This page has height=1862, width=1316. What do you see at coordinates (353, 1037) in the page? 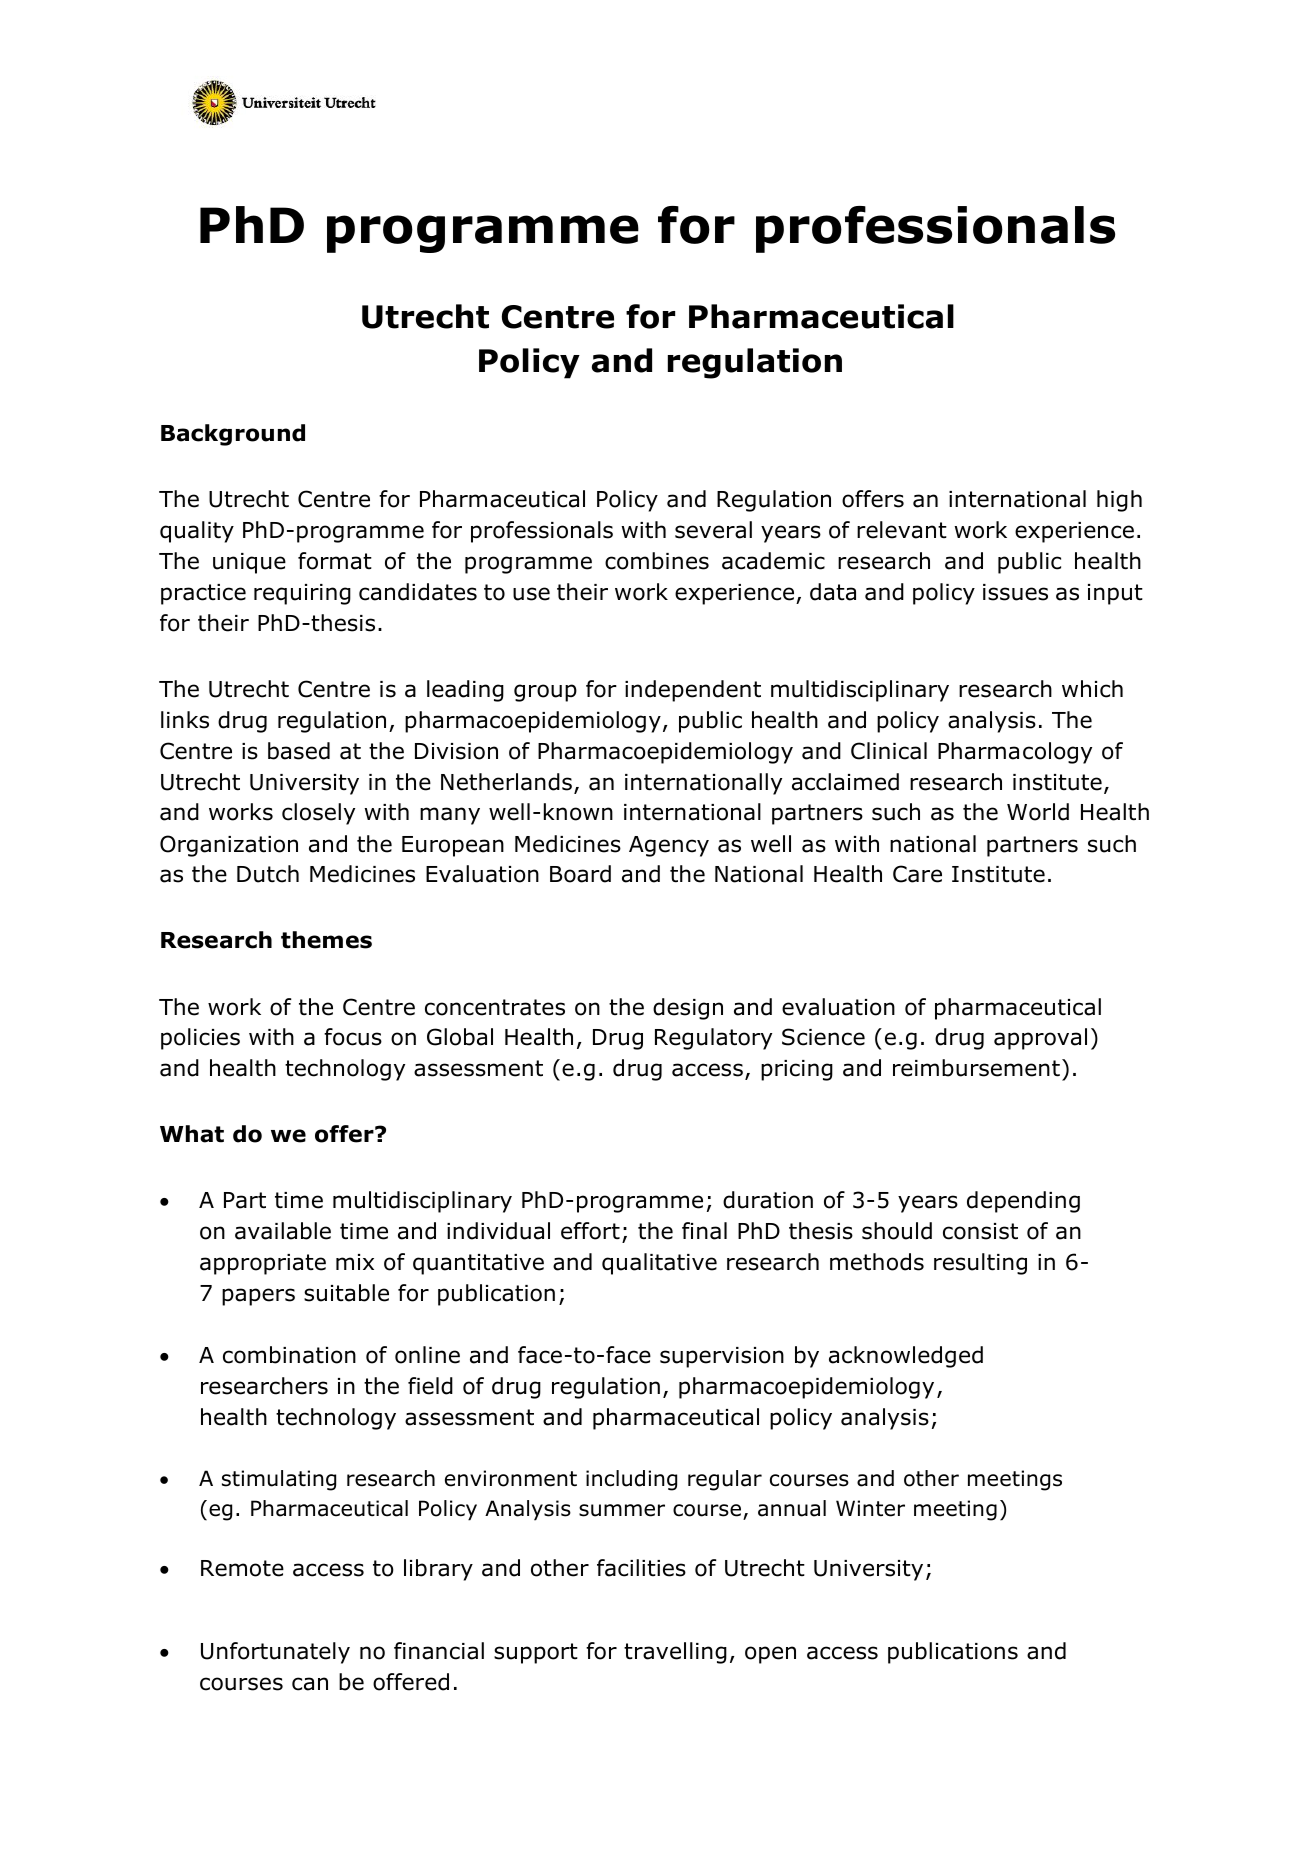
I see `focus` at bounding box center [353, 1037].
